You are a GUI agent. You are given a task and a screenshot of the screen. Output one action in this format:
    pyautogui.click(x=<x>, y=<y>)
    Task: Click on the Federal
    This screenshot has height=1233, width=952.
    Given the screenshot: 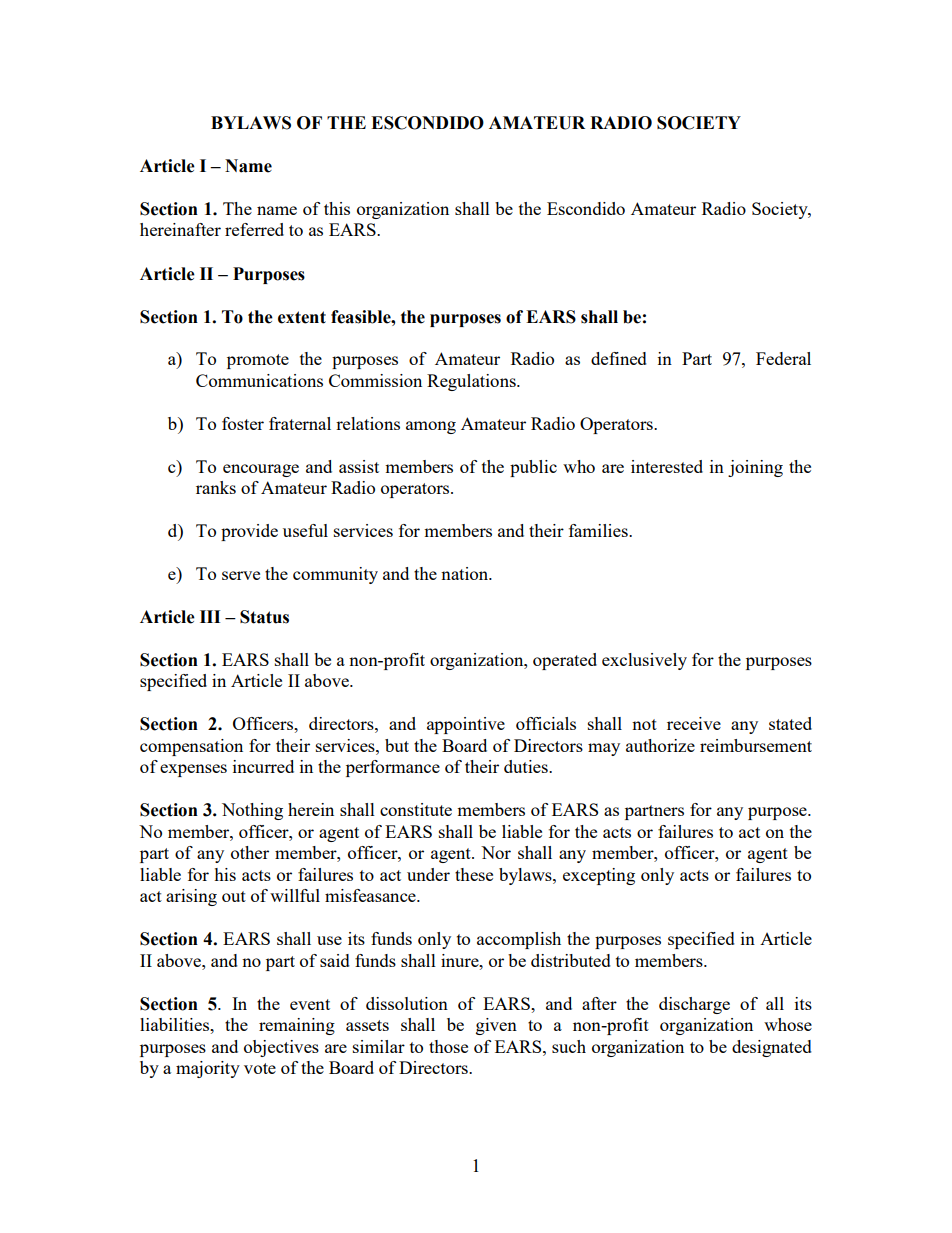 What is the action you would take?
    pyautogui.click(x=783, y=358)
